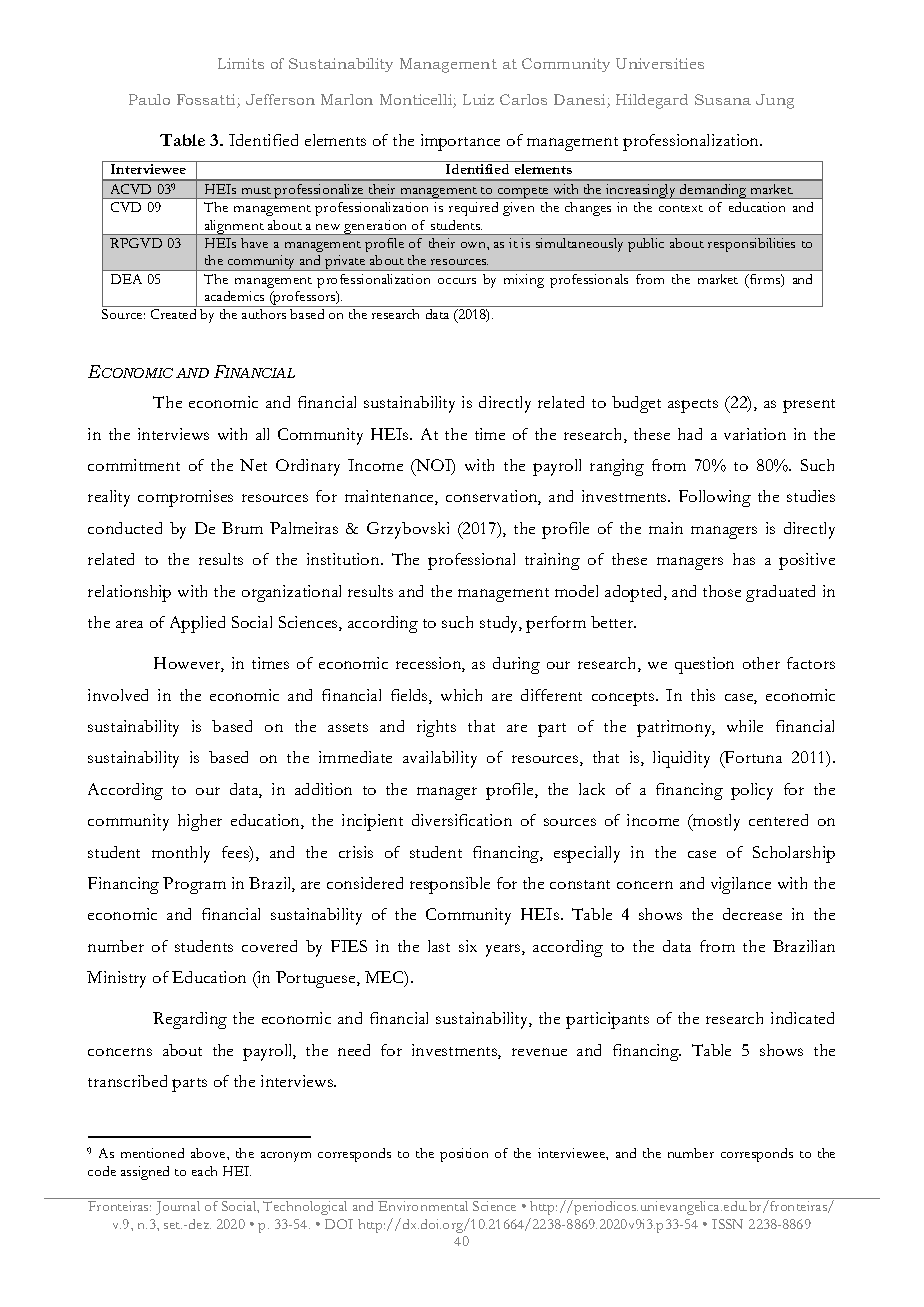 The image size is (924, 1307). What do you see at coordinates (149, 99) in the screenshot?
I see `Paulo` at bounding box center [149, 99].
